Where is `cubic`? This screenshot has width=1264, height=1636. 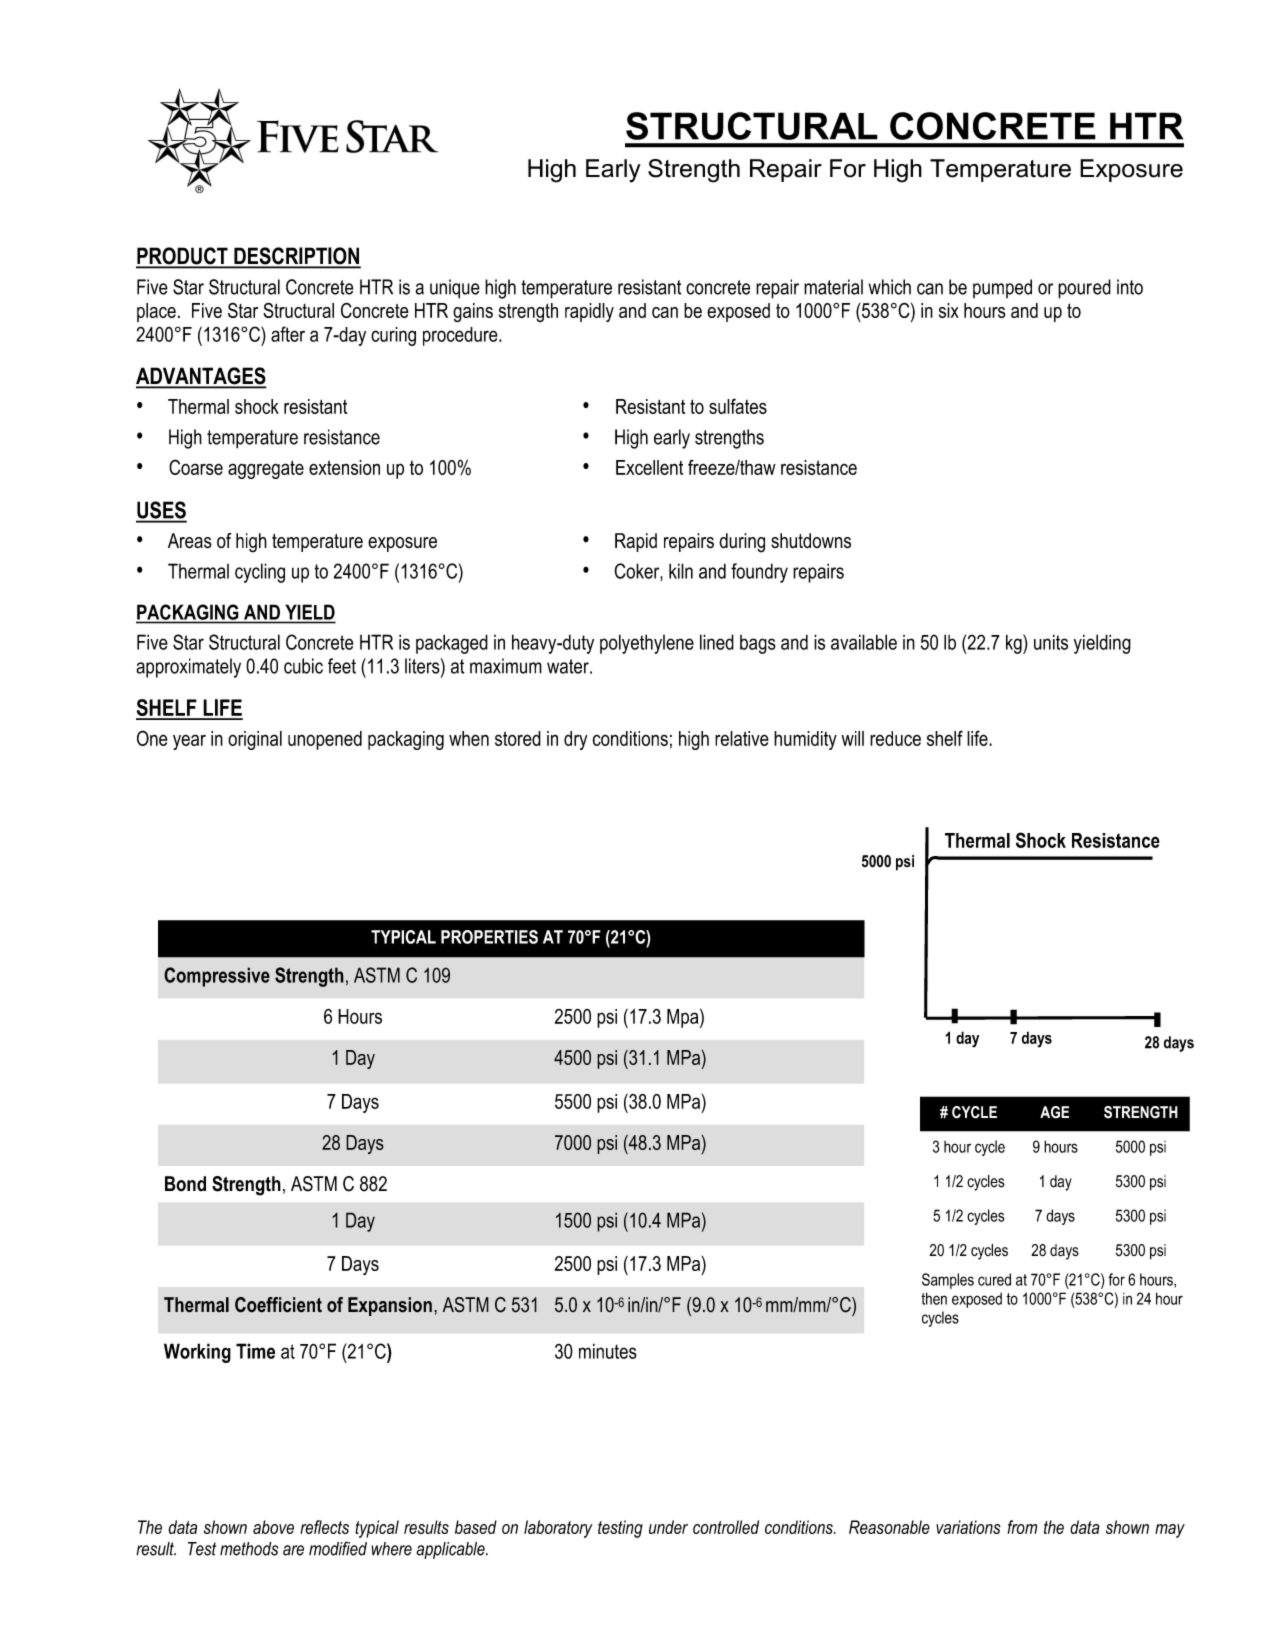
cubic is located at coordinates (303, 666).
